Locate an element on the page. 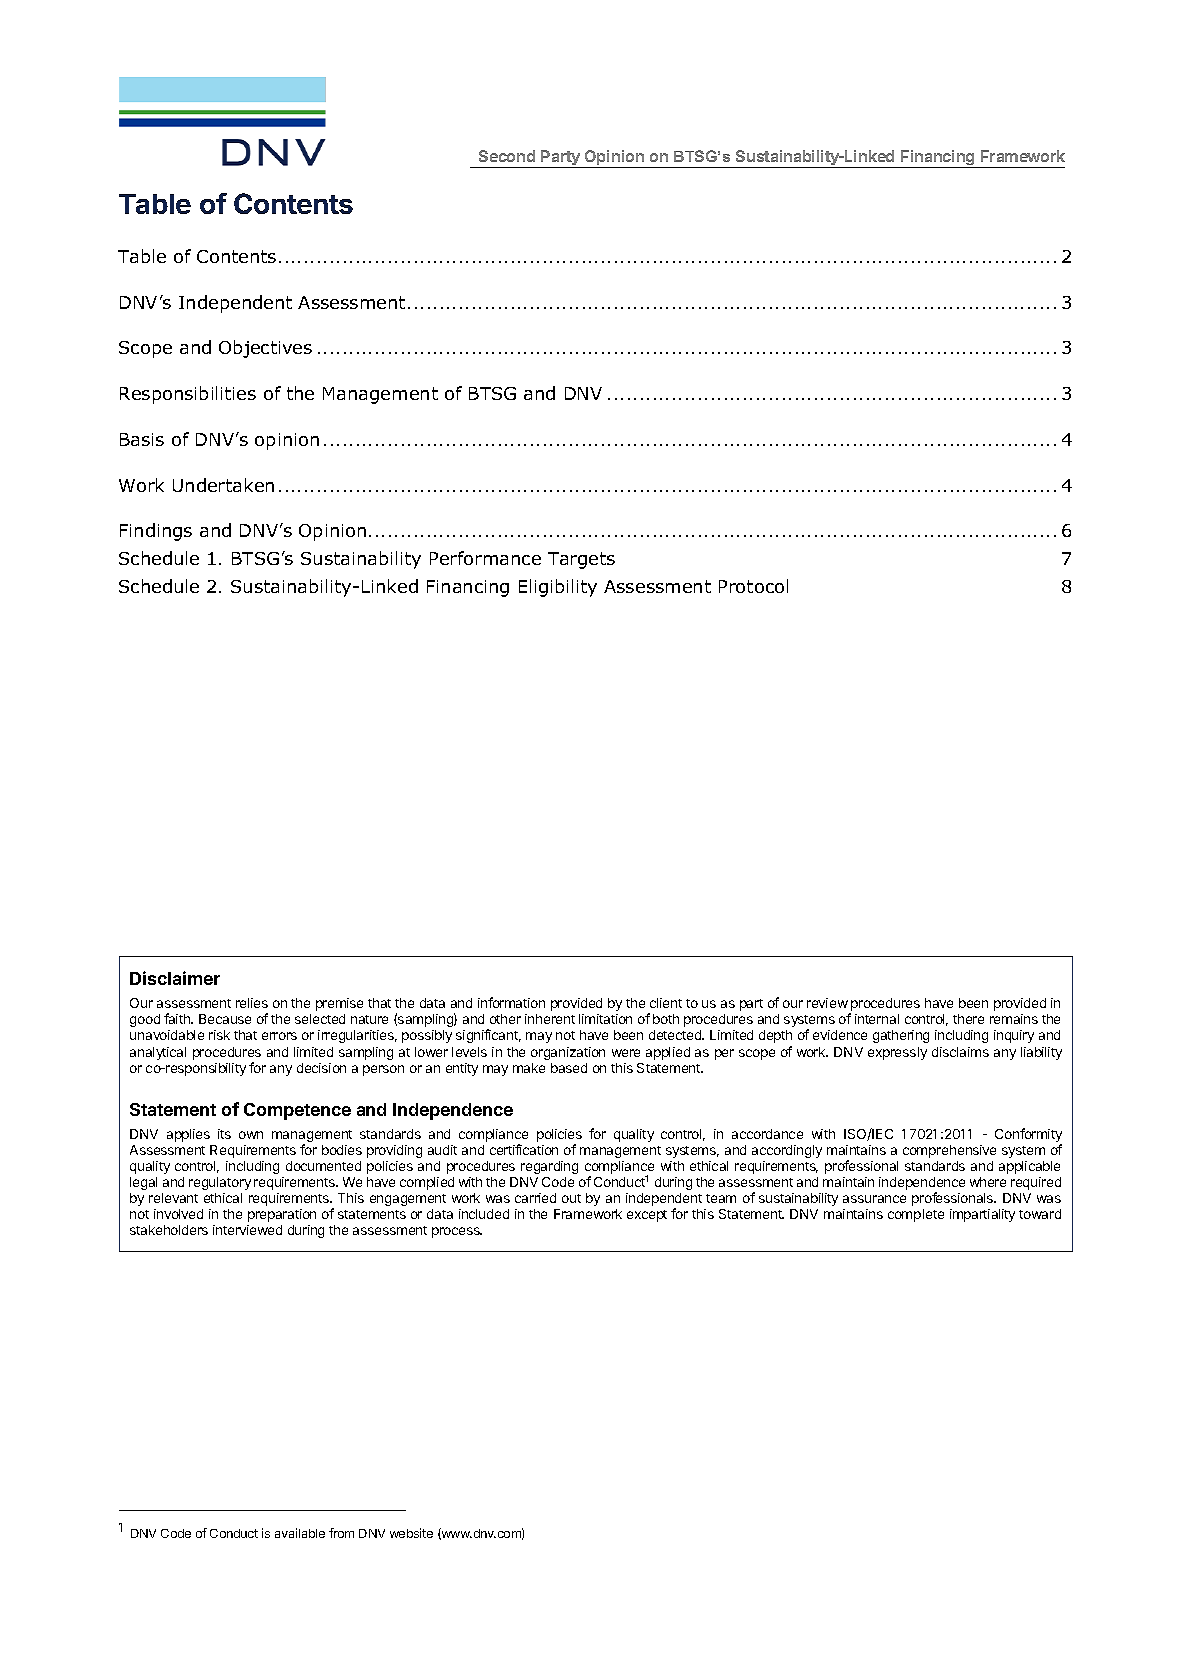  client is located at coordinates (666, 1003).
